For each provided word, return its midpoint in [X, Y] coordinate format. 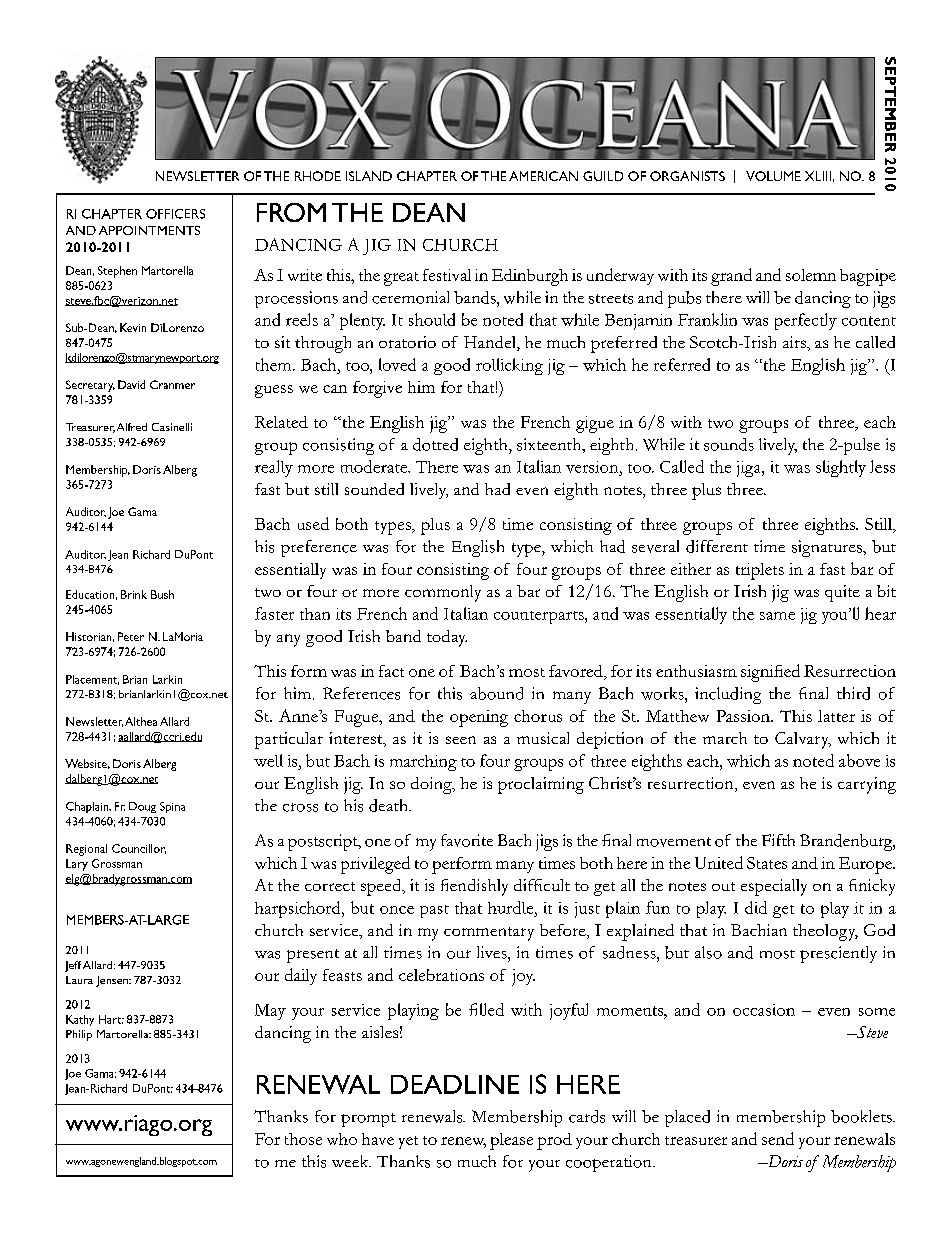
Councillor [139, 849]
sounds [729, 444]
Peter [131, 636]
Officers [175, 214]
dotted [435, 444]
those [303, 1139]
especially [774, 887]
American [543, 176]
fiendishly [474, 887]
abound [496, 693]
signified [770, 673]
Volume [773, 176]
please [511, 1141]
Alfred [132, 427]
